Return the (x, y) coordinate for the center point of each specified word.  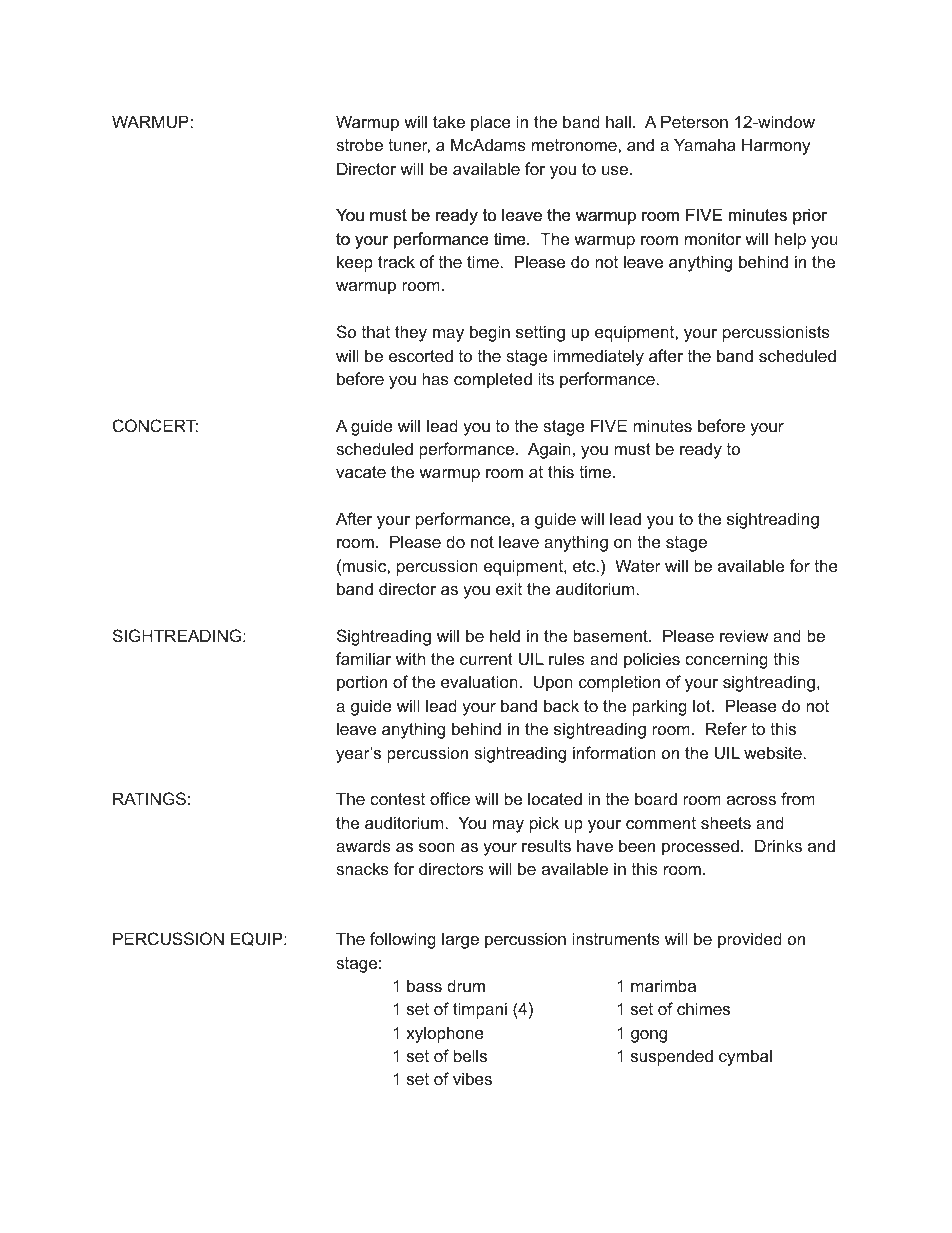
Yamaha (705, 144)
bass (424, 985)
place (491, 123)
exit (509, 588)
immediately (598, 357)
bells (470, 1055)
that (376, 331)
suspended (672, 1057)
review (744, 635)
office (450, 798)
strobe (359, 144)
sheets (726, 822)
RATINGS (149, 798)
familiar (363, 658)
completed (493, 380)
